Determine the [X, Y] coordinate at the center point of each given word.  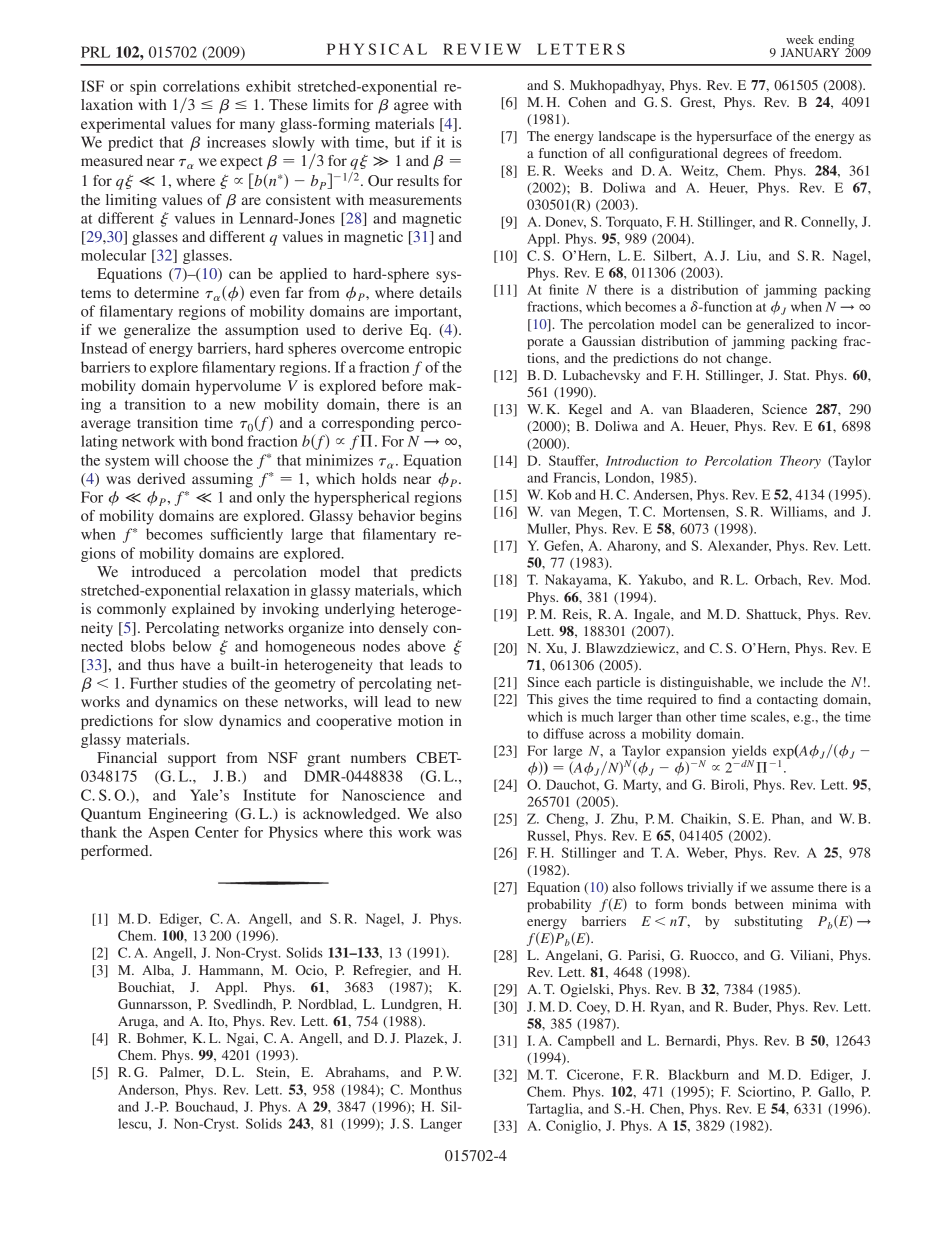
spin [143, 87]
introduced [166, 571]
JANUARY [810, 52]
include [801, 682]
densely [403, 629]
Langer [441, 1125]
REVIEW [482, 49]
